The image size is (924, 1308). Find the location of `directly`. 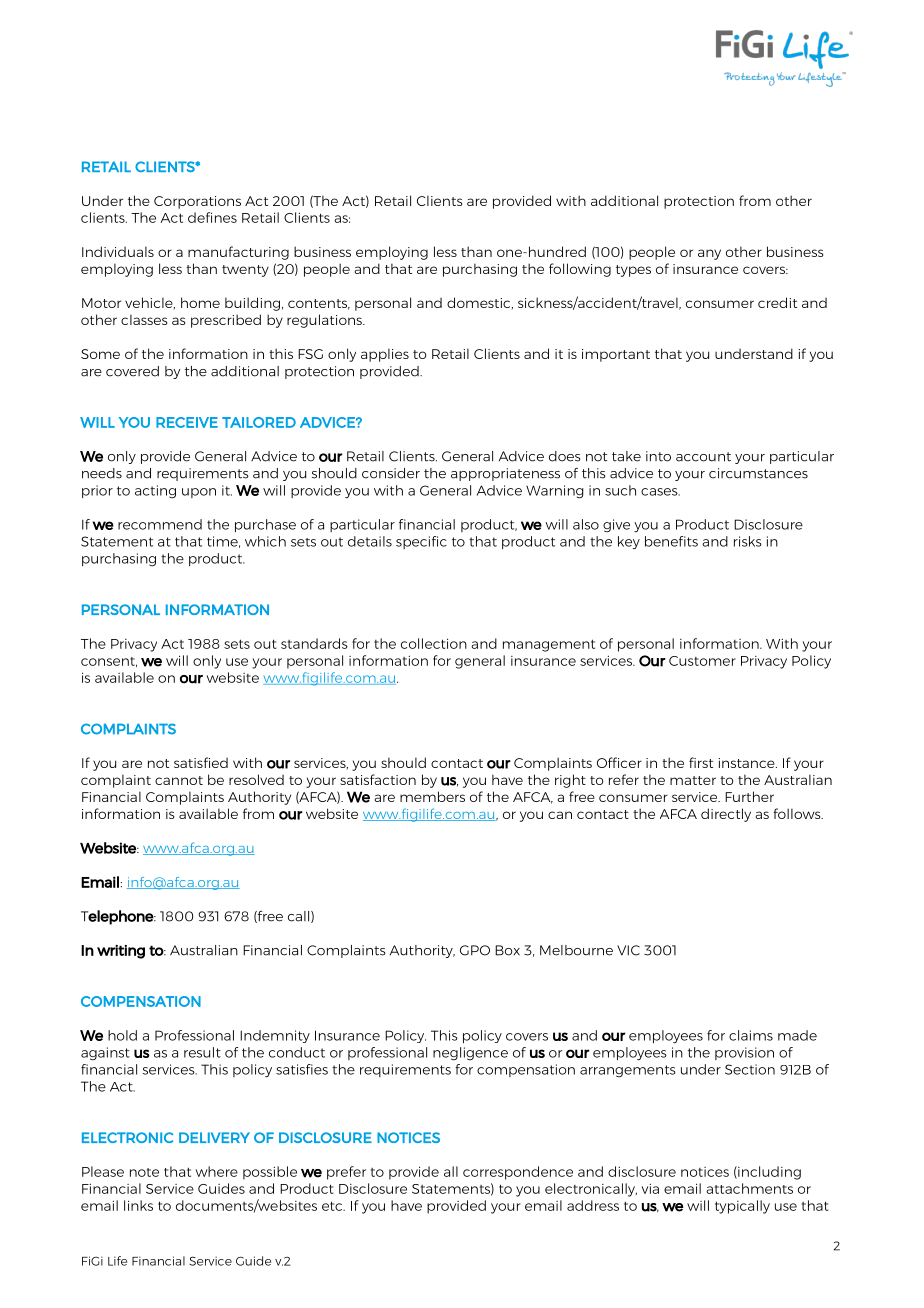

directly is located at coordinates (726, 815).
